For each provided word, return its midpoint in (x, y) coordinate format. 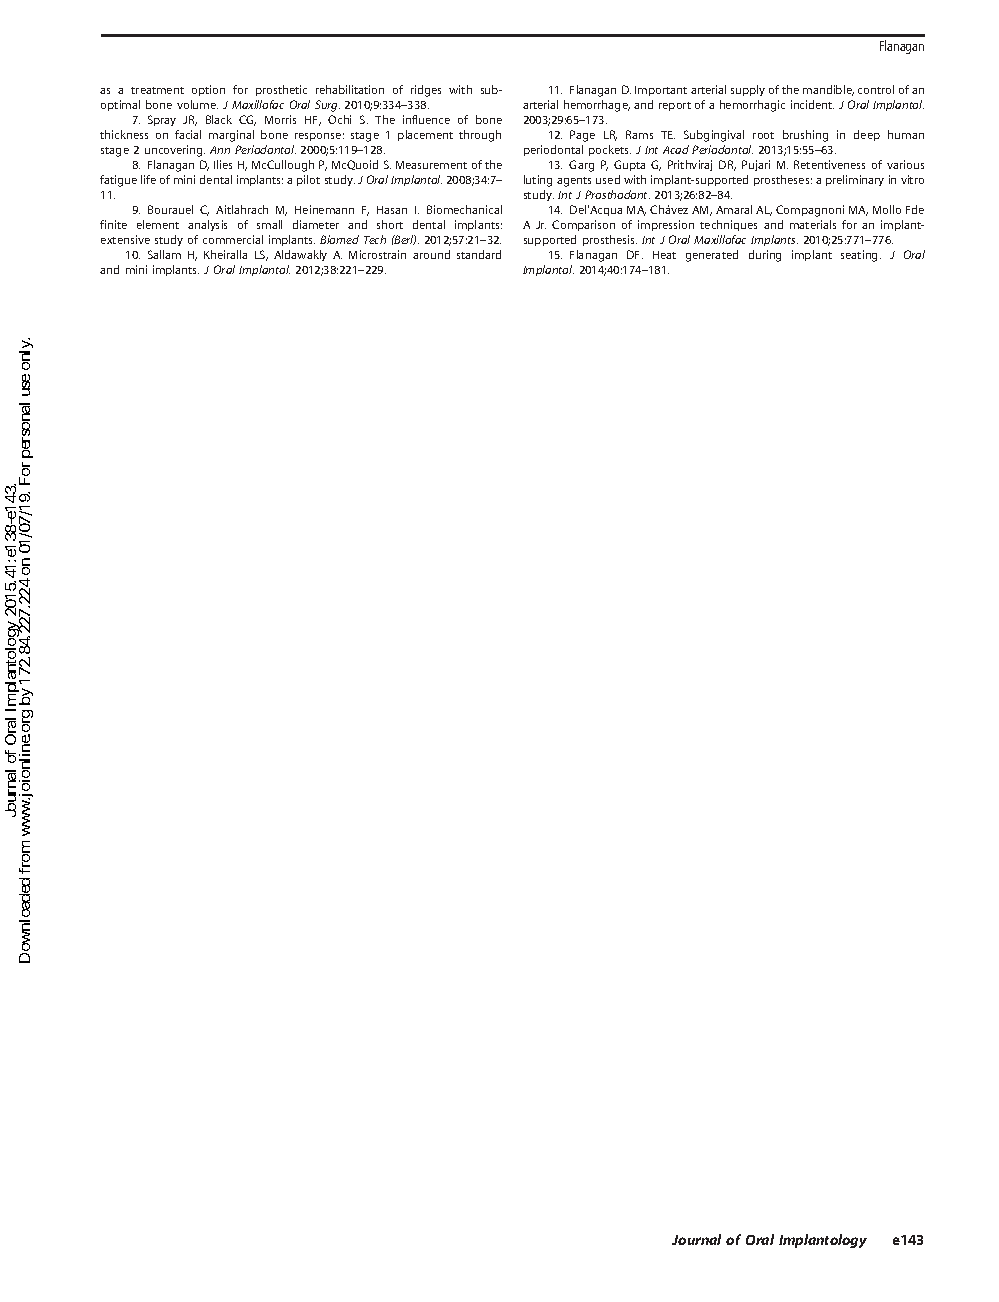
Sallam (164, 254)
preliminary (855, 180)
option (208, 90)
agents (574, 182)
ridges (426, 91)
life (148, 179)
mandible (828, 90)
